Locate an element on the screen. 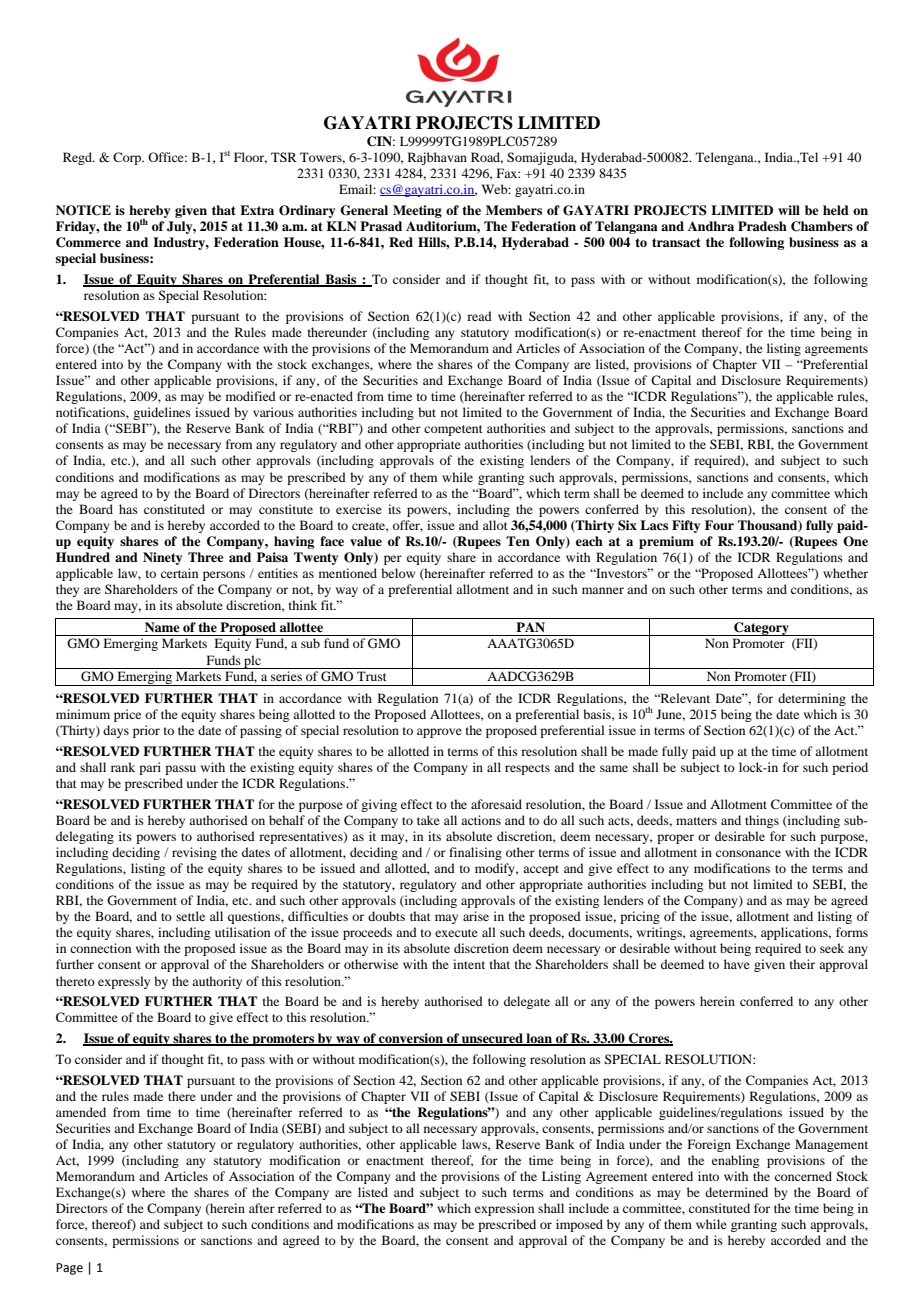 This screenshot has width=924, height=1308. Page is located at coordinates (69, 1269).
